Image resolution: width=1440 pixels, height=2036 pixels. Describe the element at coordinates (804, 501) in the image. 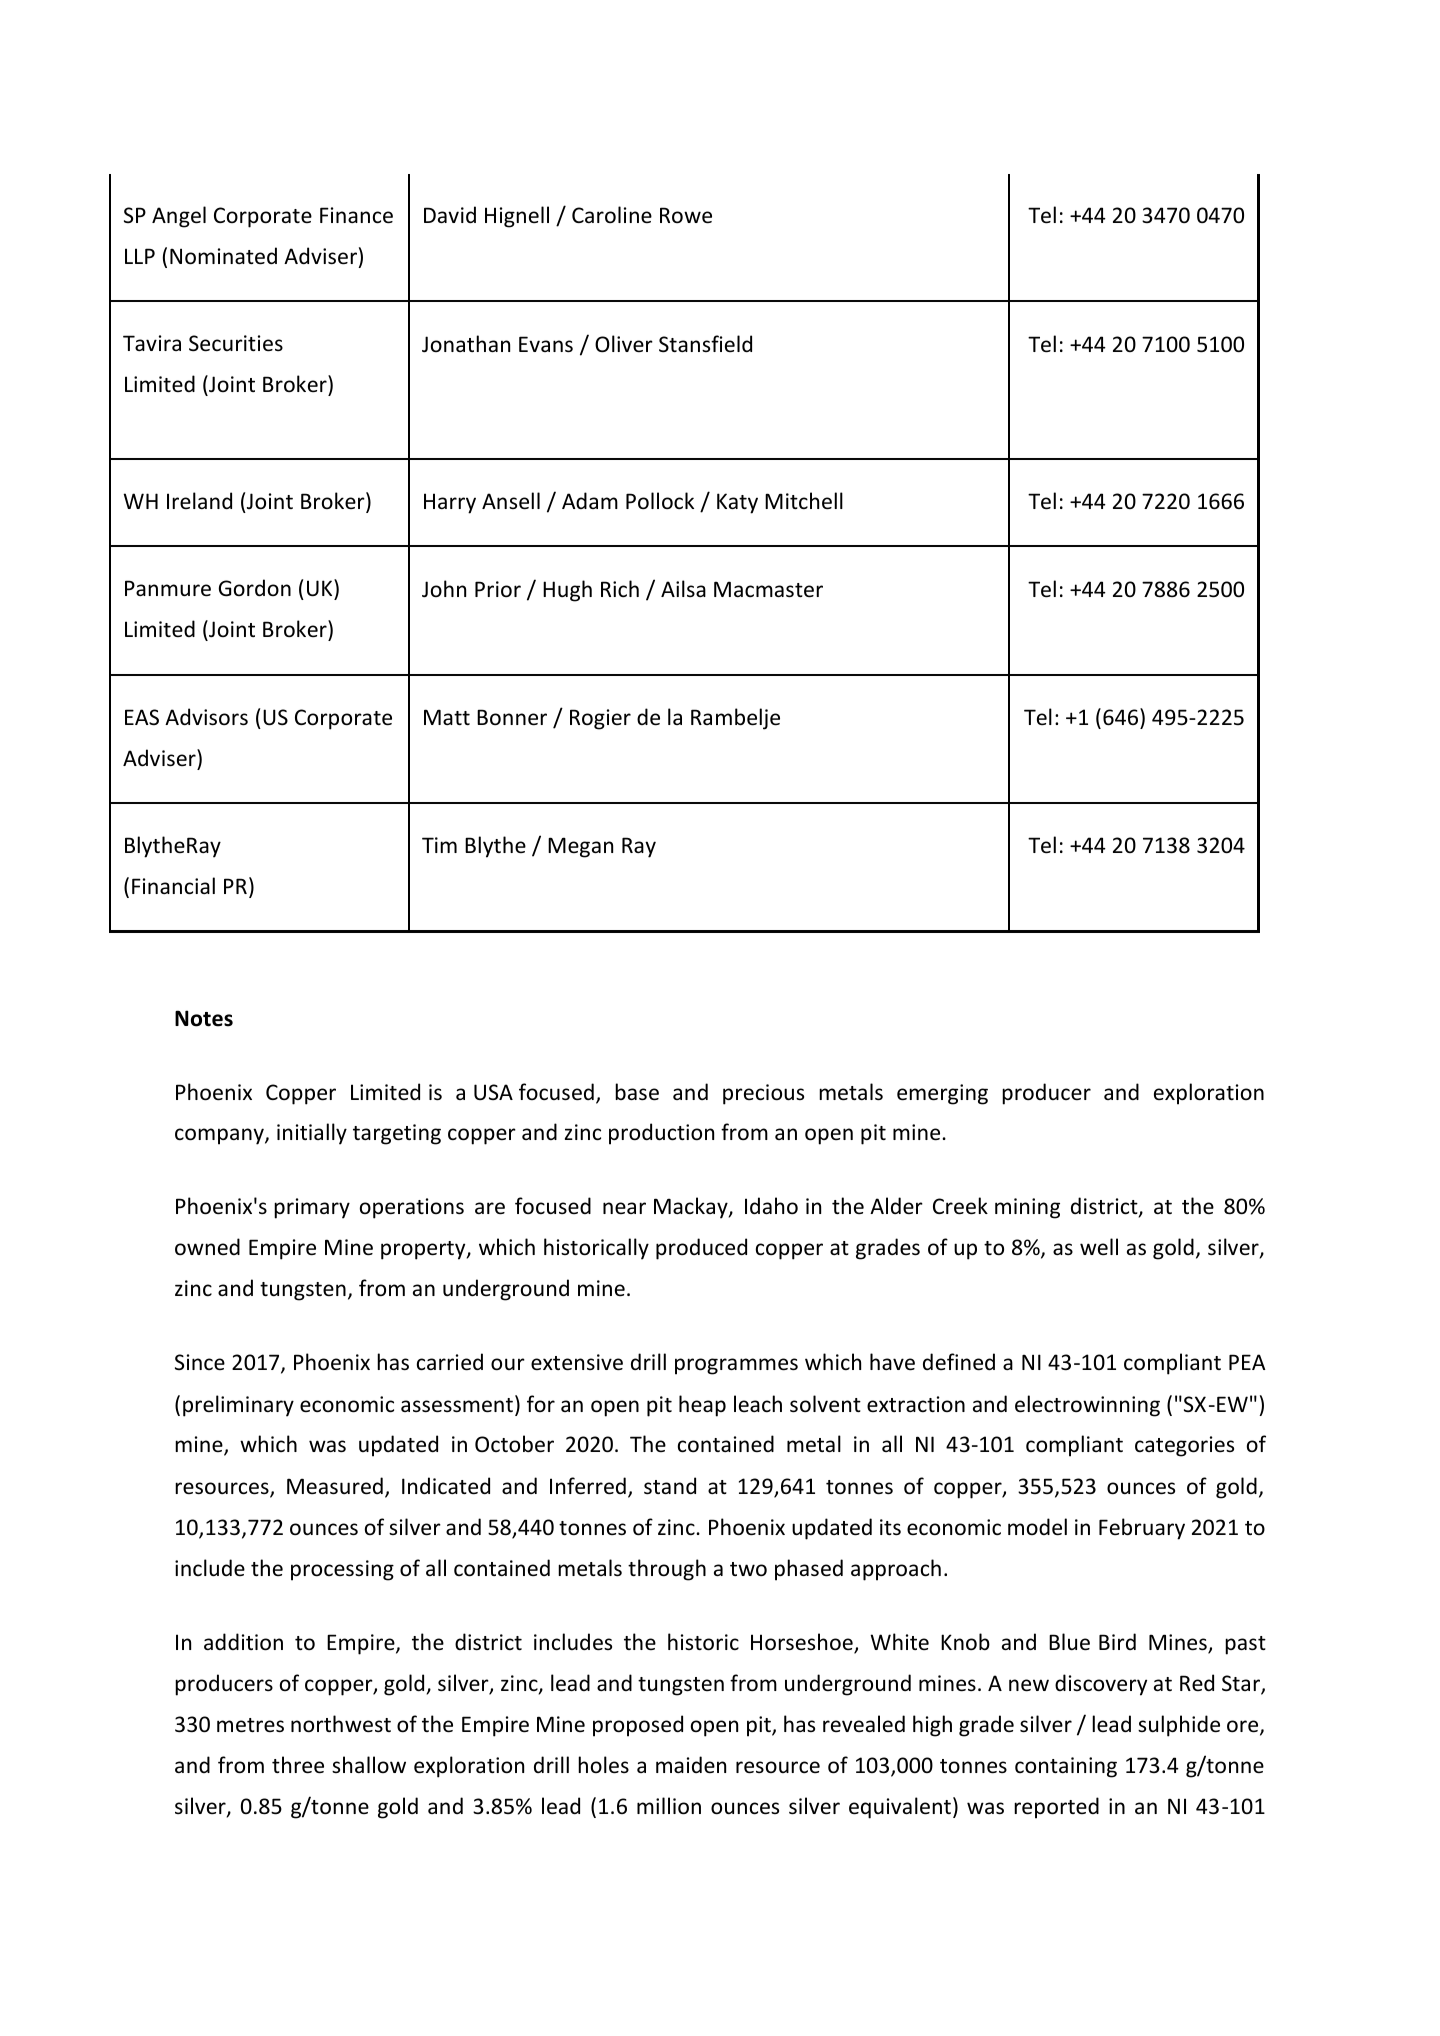

I see `Mitchell` at that location.
